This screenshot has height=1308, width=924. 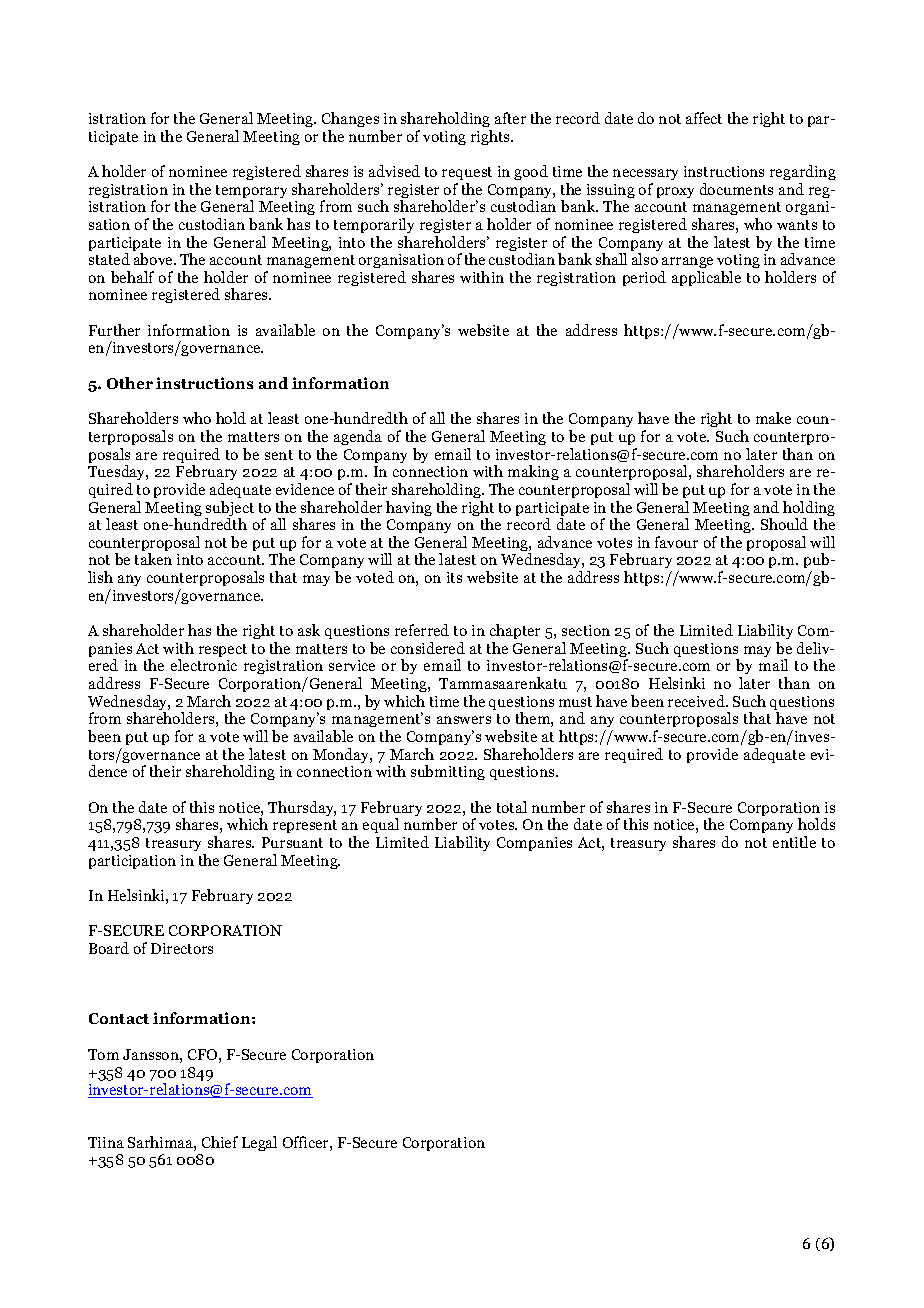 What do you see at coordinates (794, 842) in the screenshot?
I see `entitle` at bounding box center [794, 842].
